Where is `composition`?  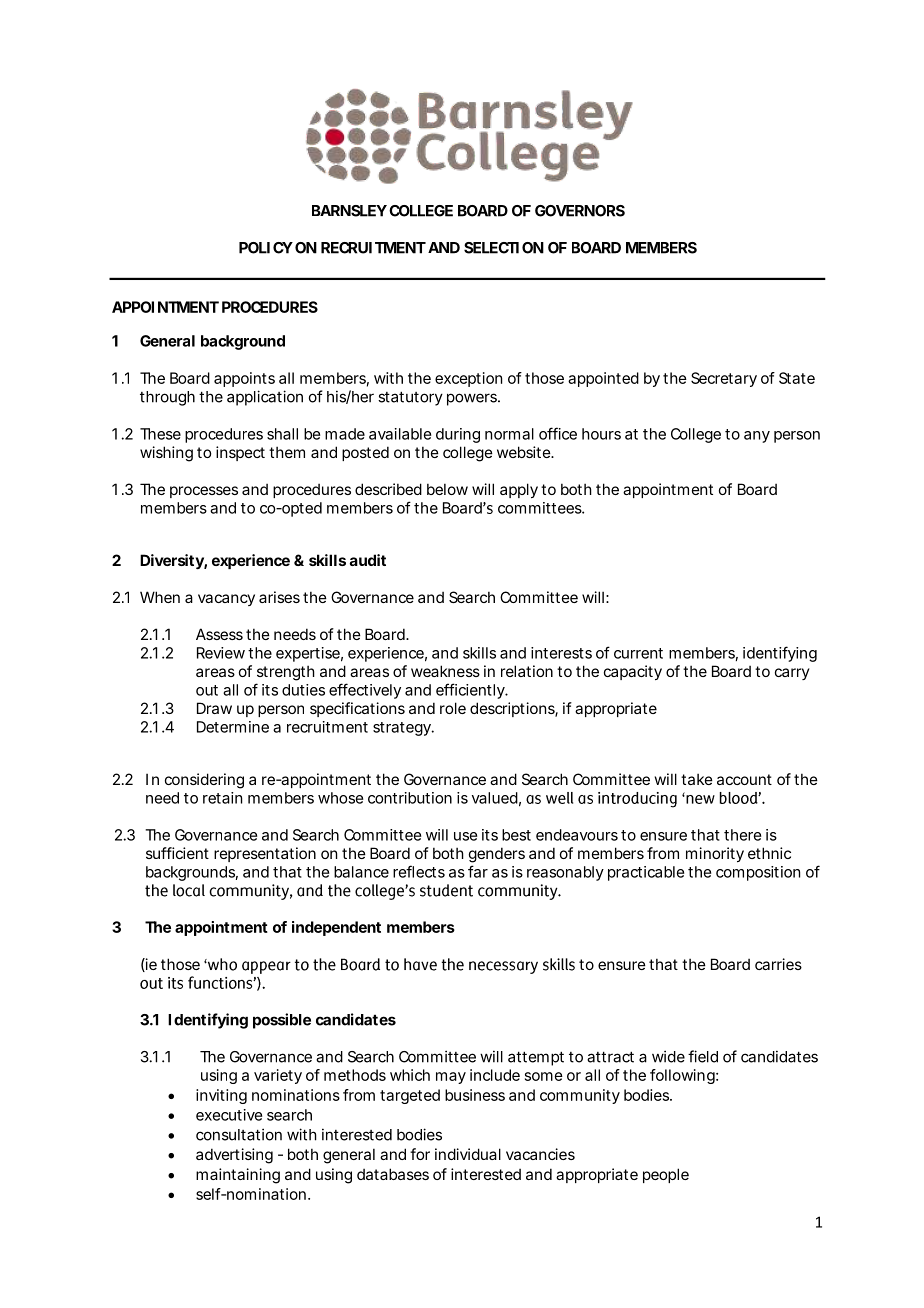 composition is located at coordinates (758, 873).
